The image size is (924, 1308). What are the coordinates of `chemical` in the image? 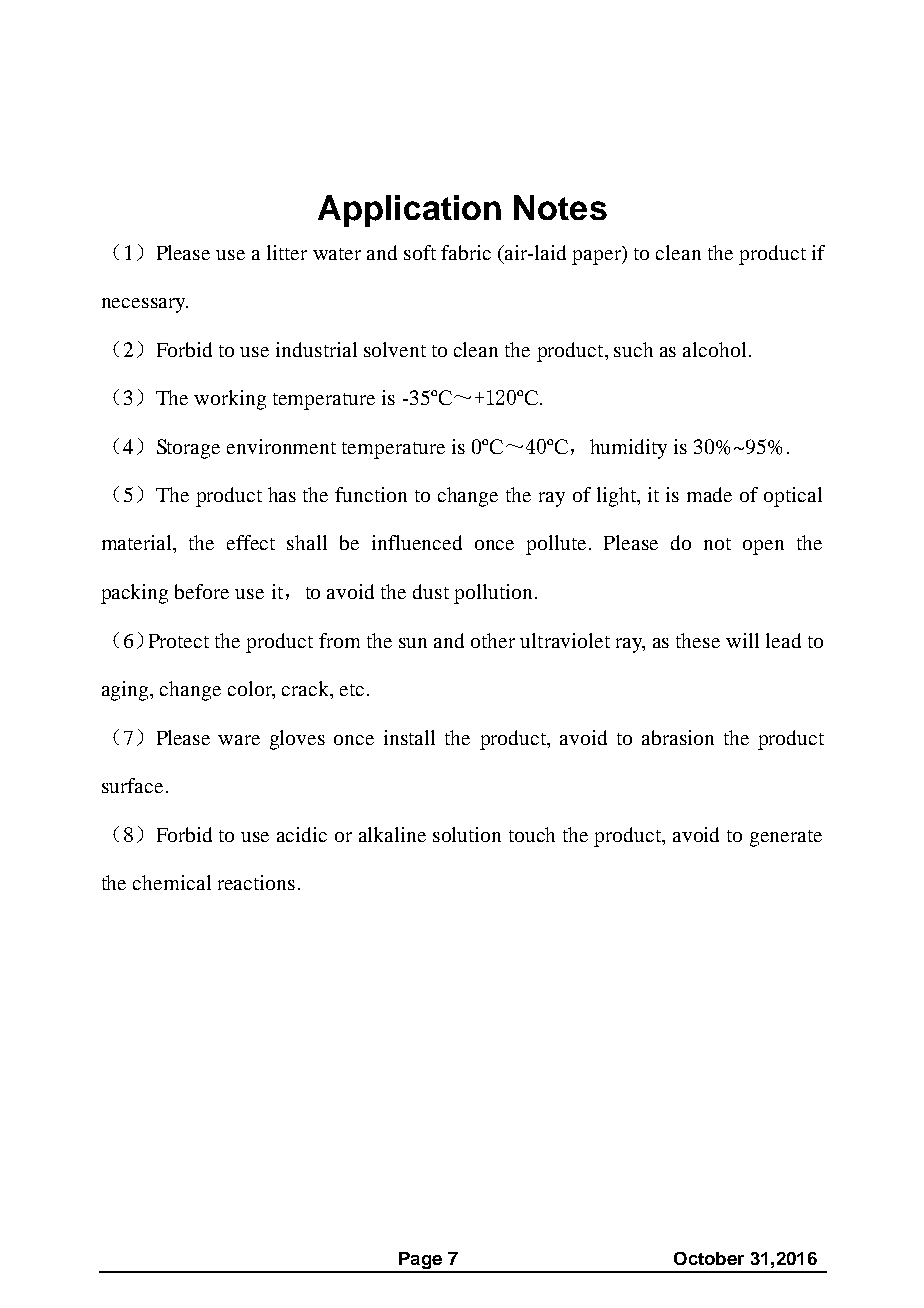 It's located at (172, 882).
